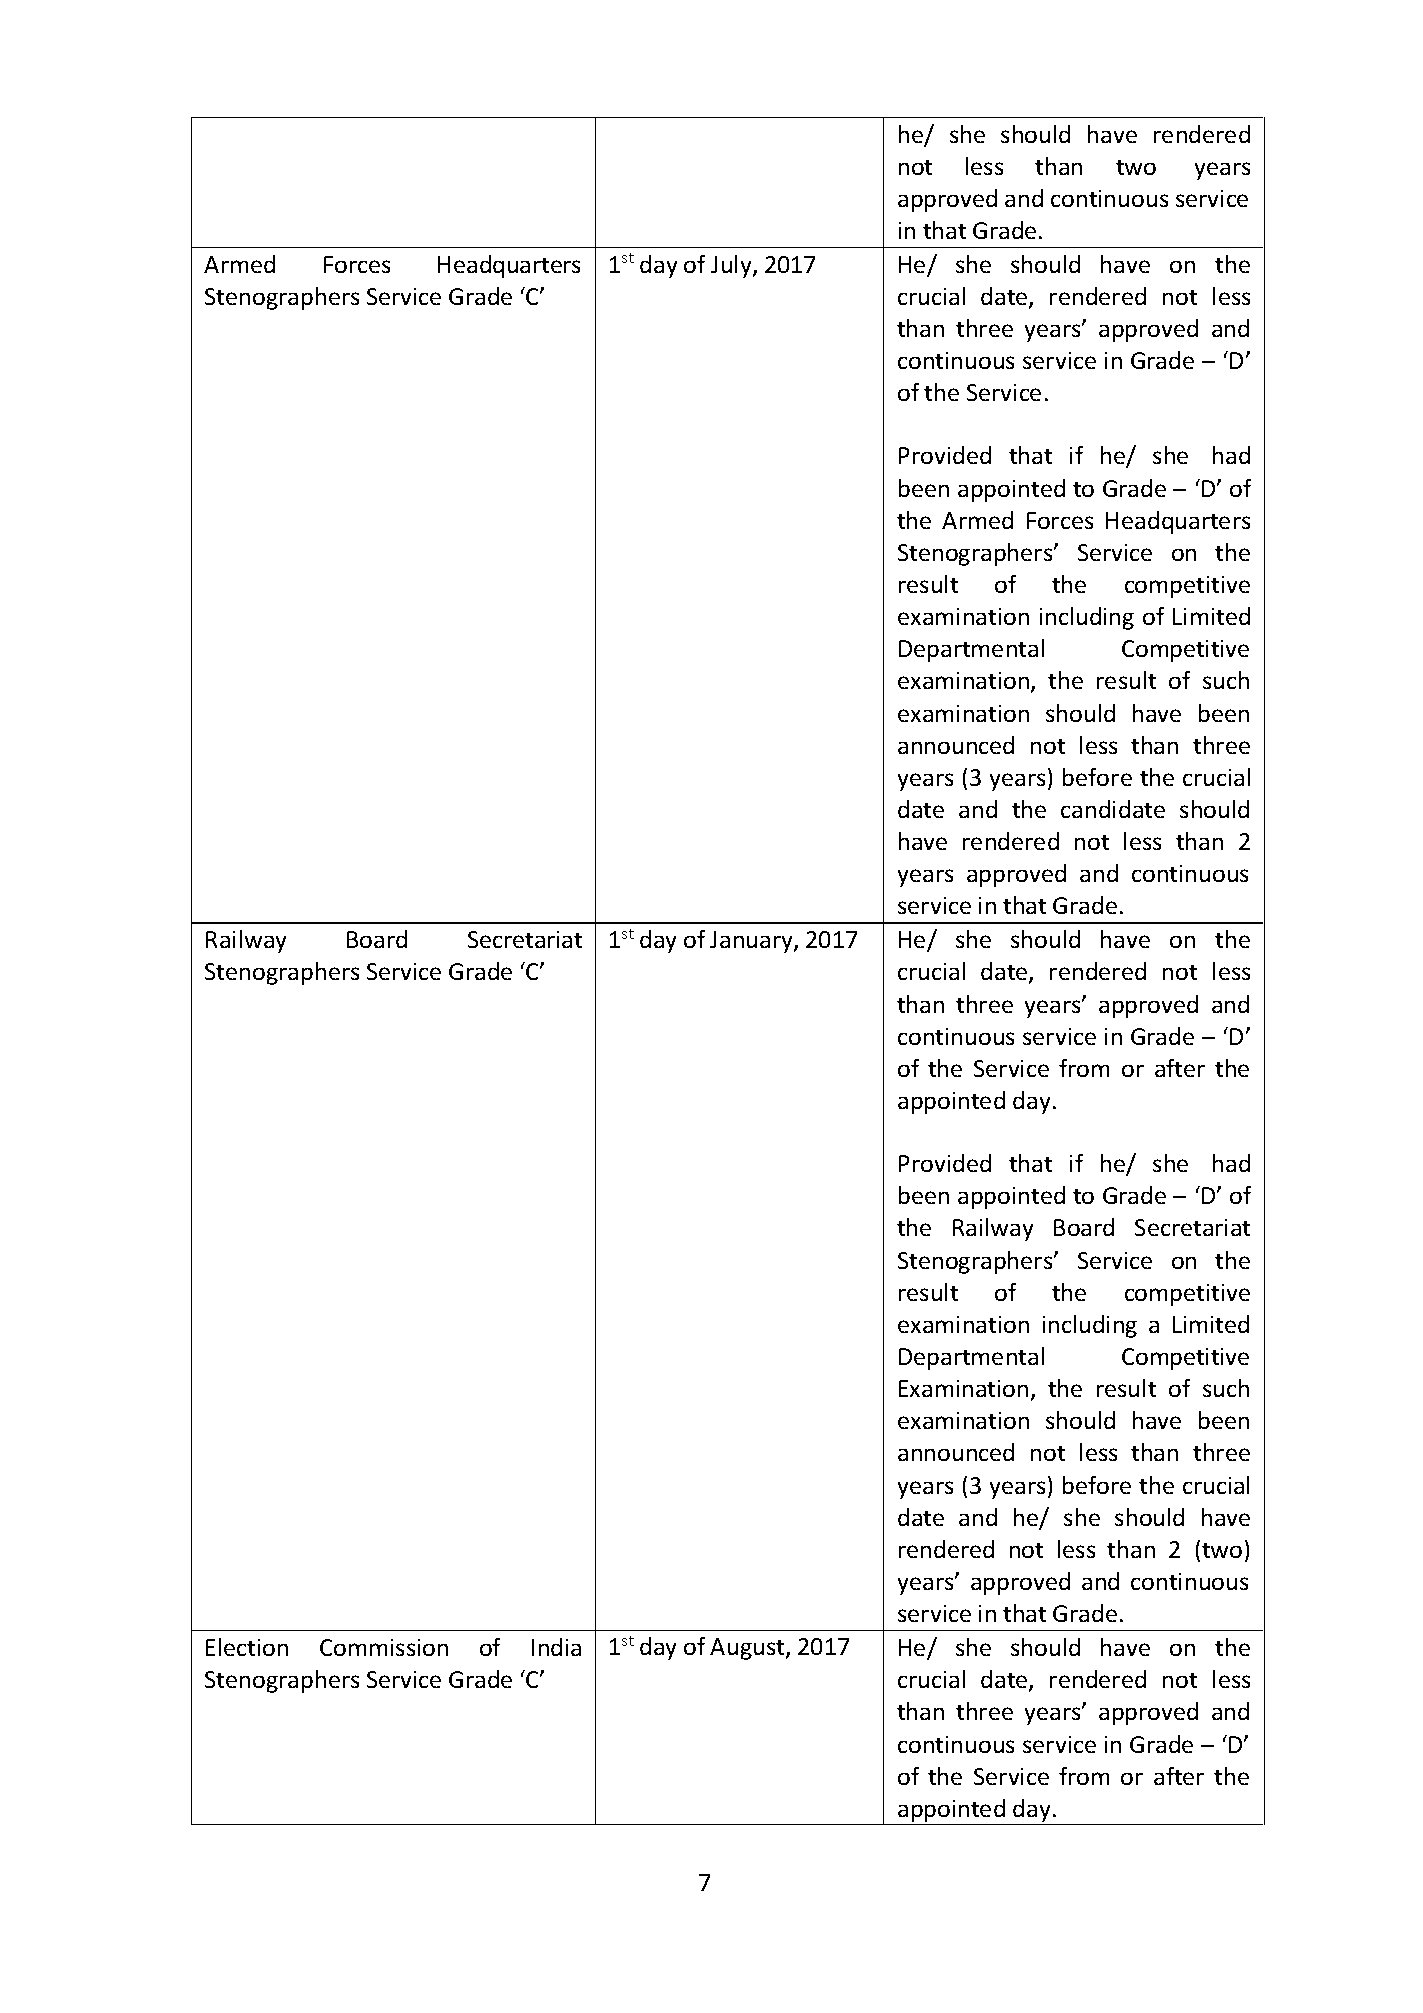  Describe the element at coordinates (752, 942) in the screenshot. I see `January` at that location.
